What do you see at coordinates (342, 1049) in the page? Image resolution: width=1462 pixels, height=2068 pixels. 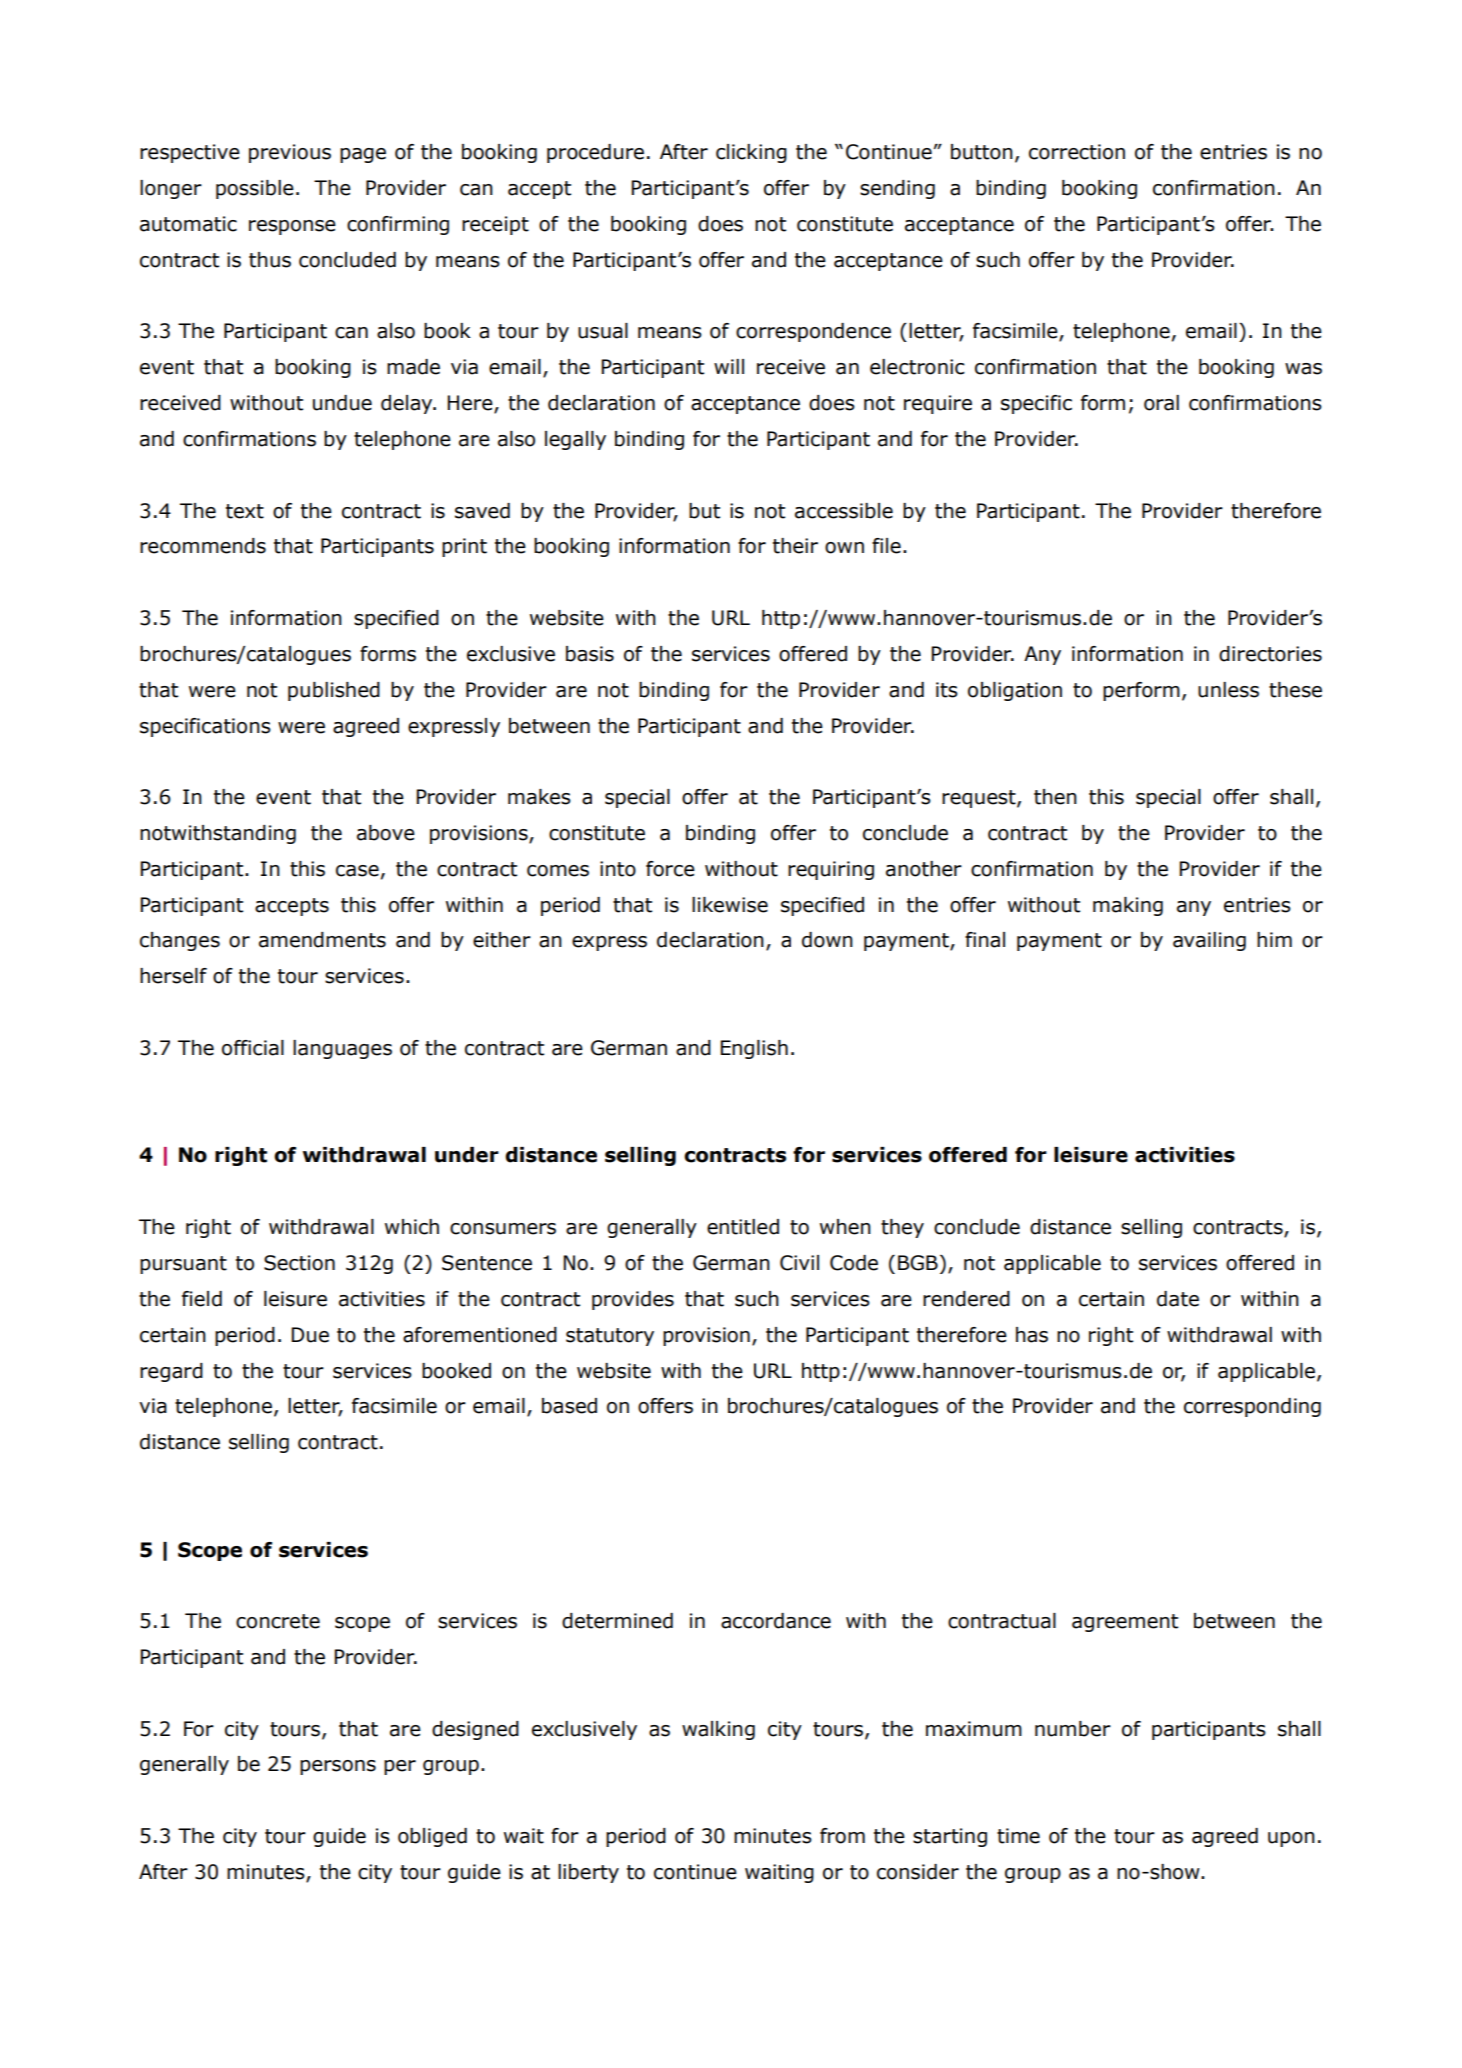 I see `languages` at bounding box center [342, 1049].
